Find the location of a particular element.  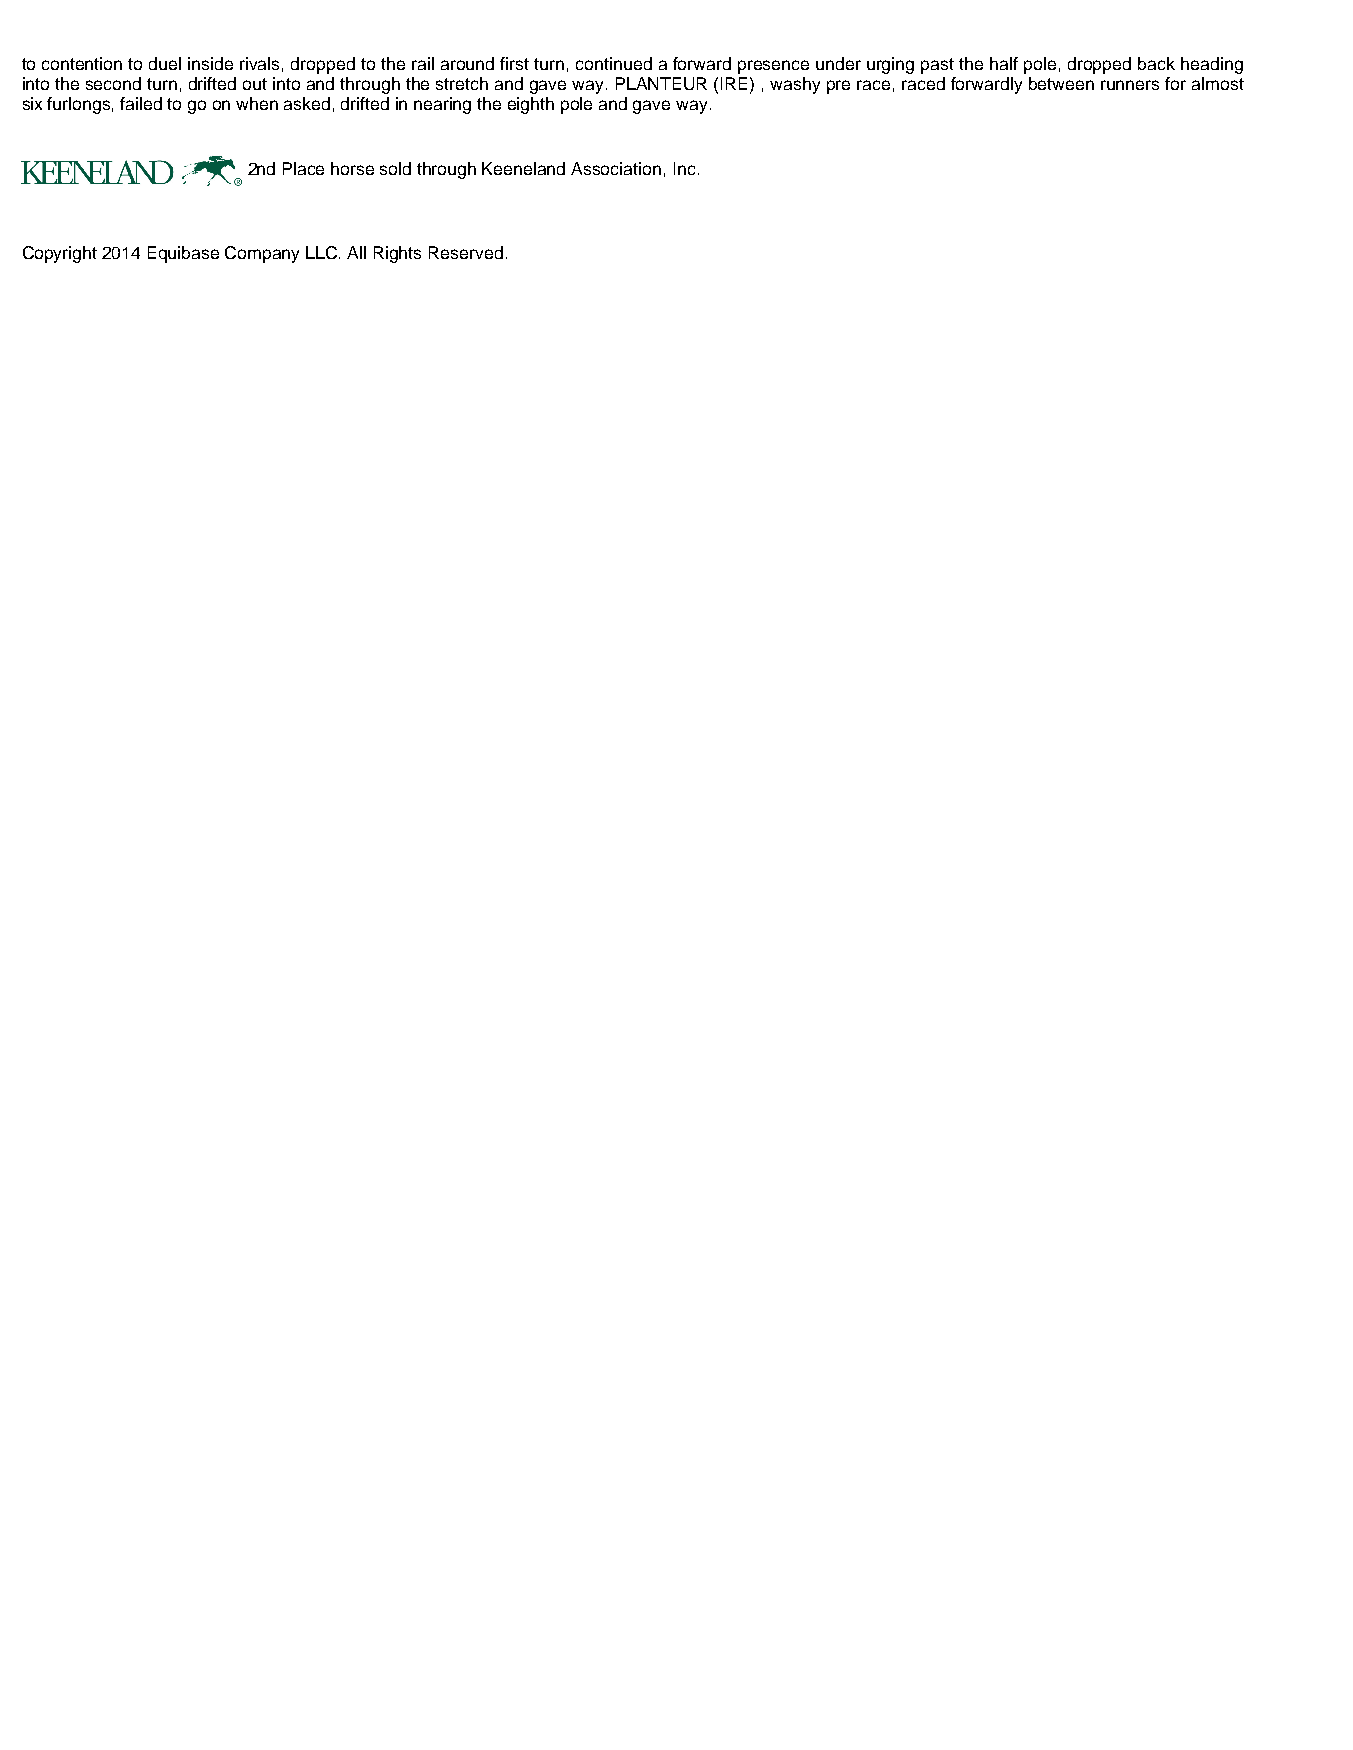

runners is located at coordinates (1130, 85).
